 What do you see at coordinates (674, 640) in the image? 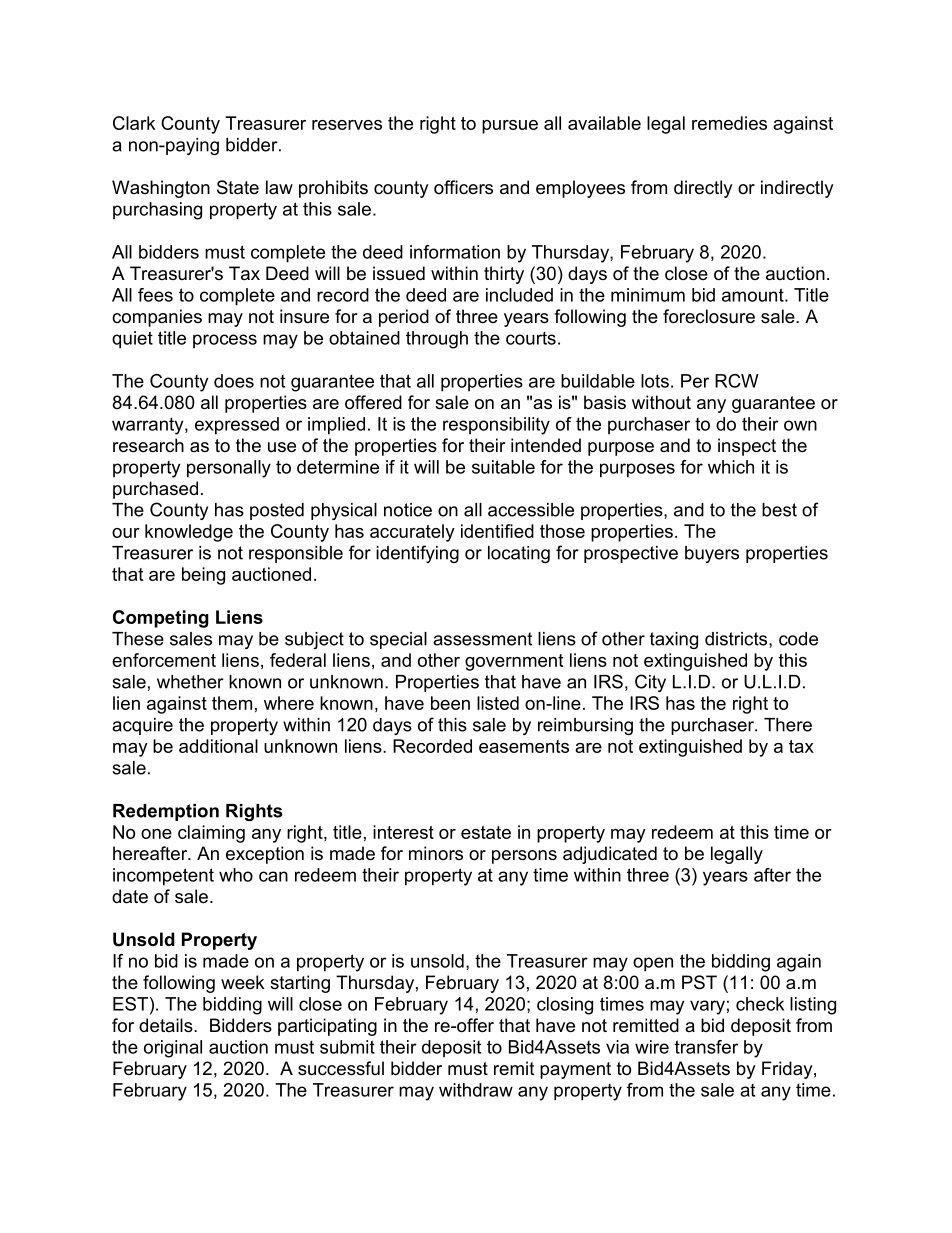
I see `taxing` at bounding box center [674, 640].
